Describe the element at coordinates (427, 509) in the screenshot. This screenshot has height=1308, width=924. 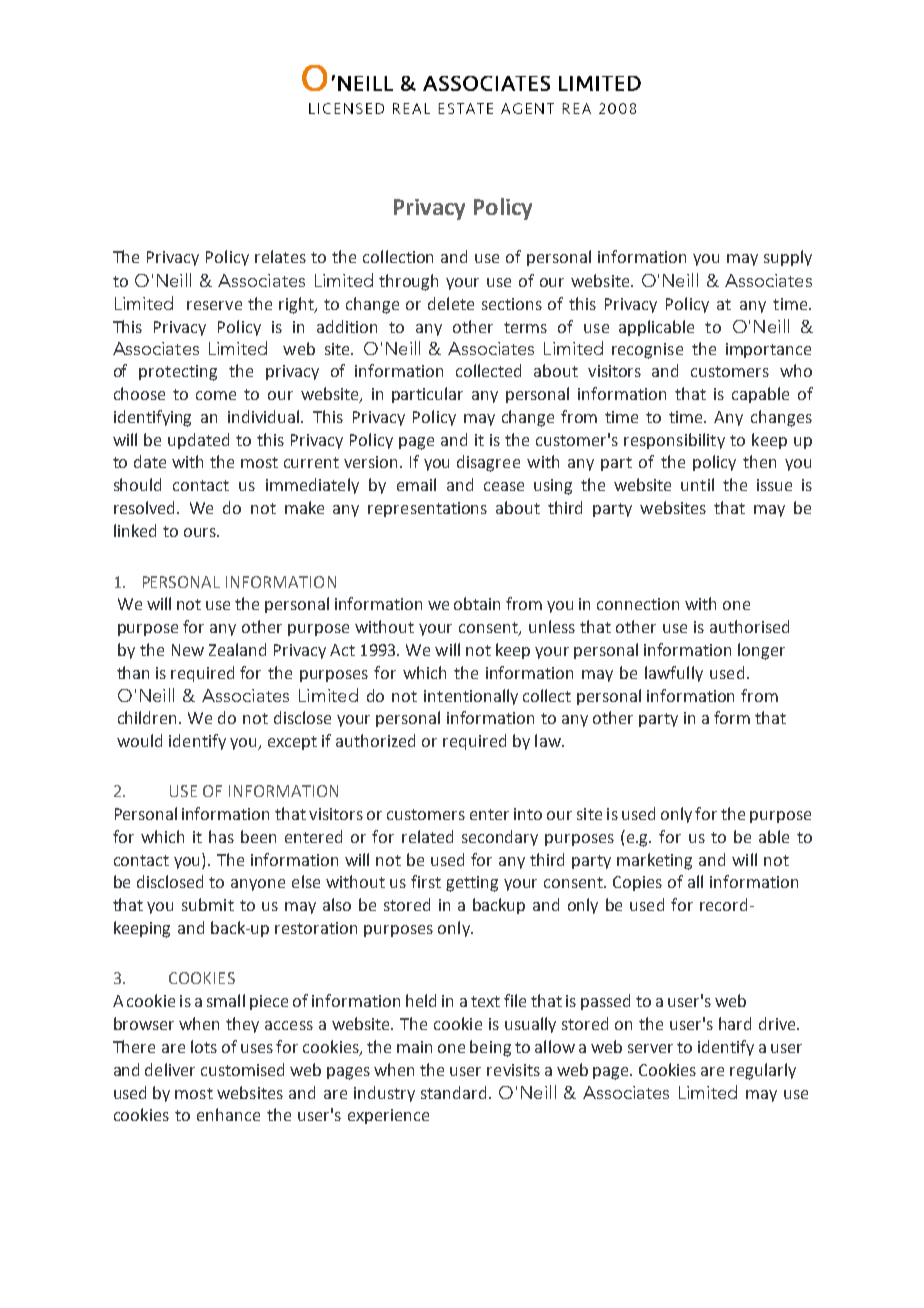
I see `representations` at that location.
